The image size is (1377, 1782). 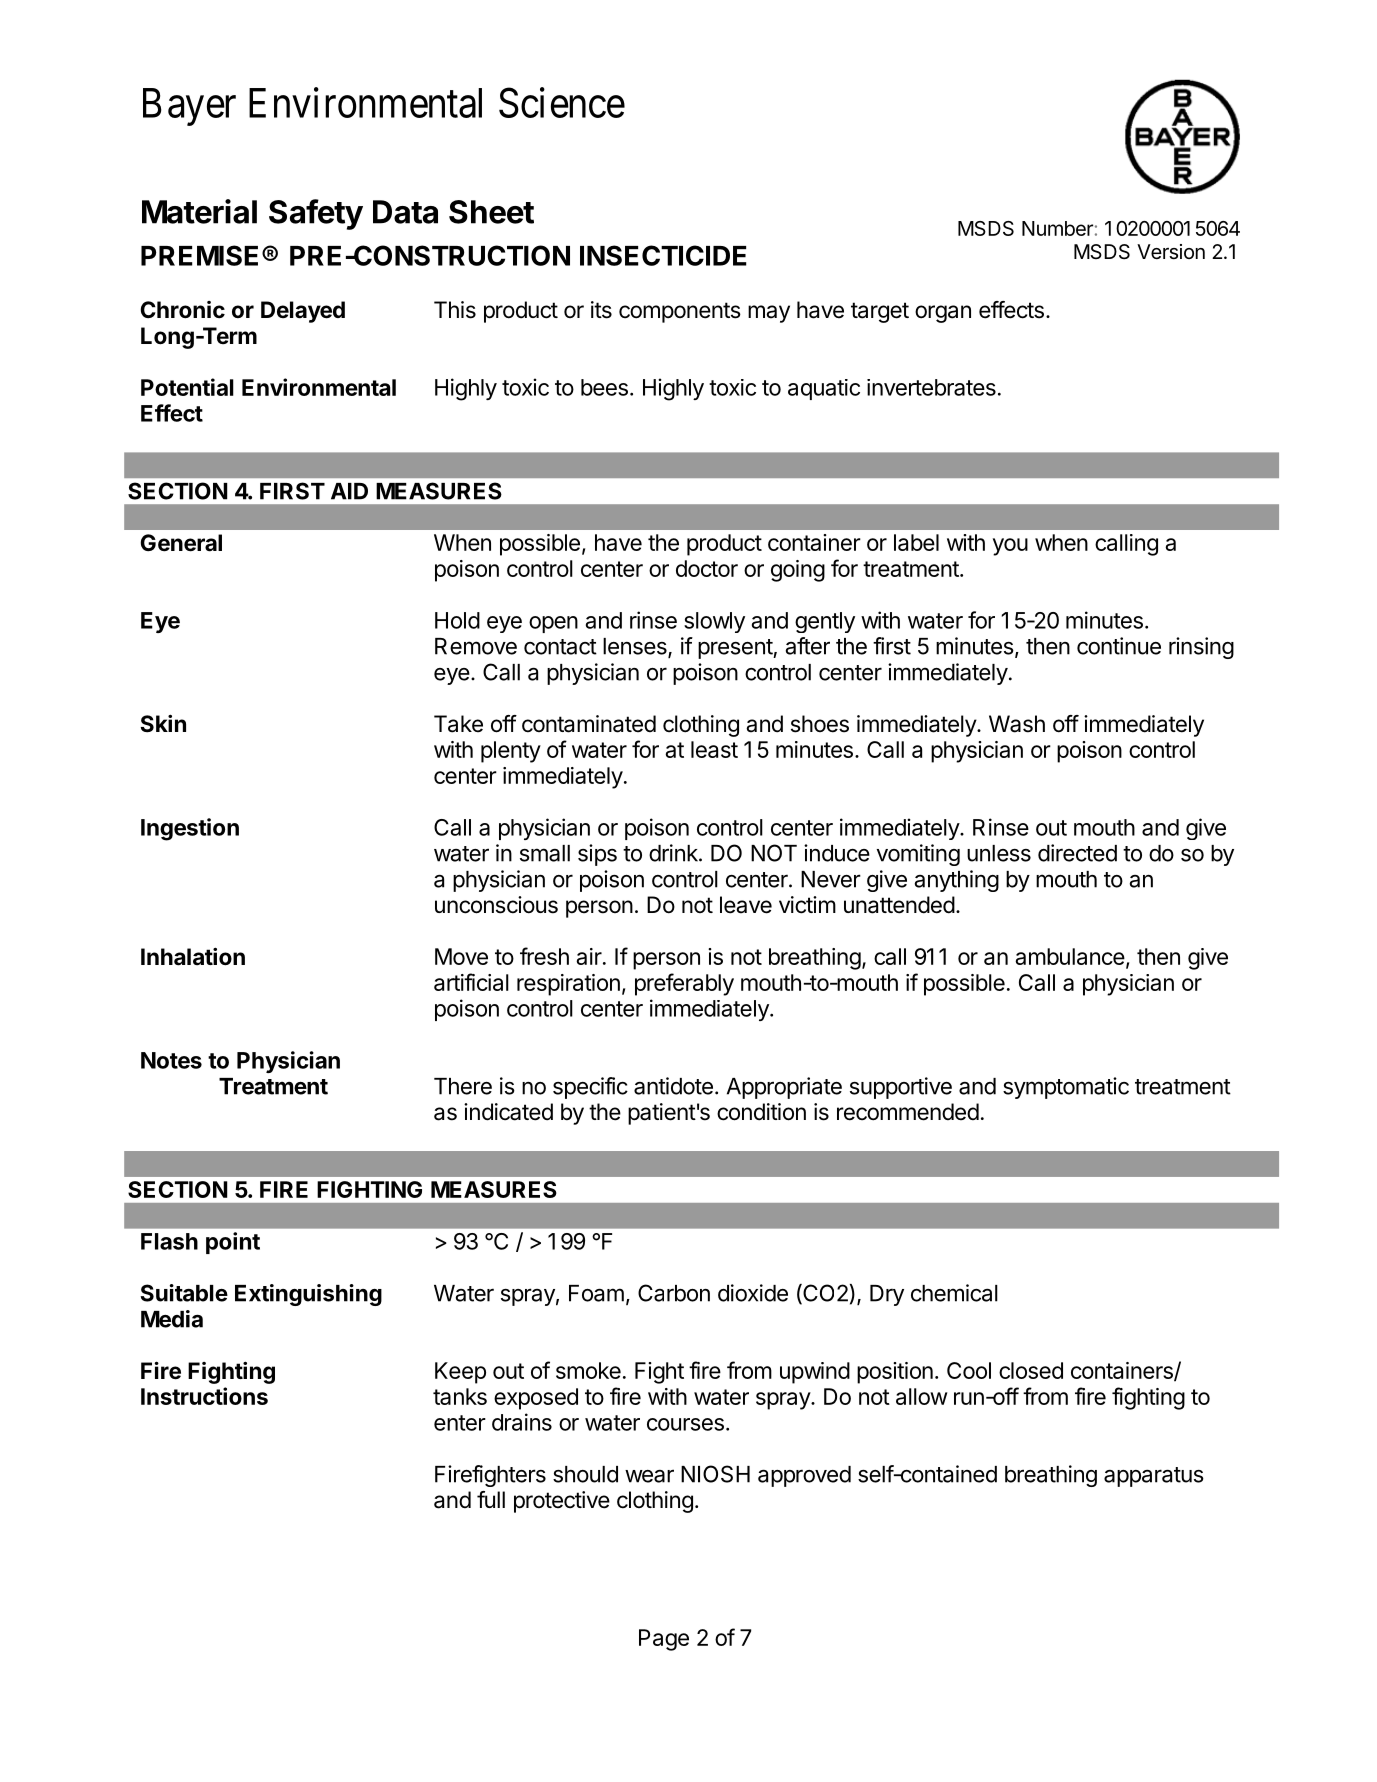 I want to click on full, so click(x=491, y=1499).
